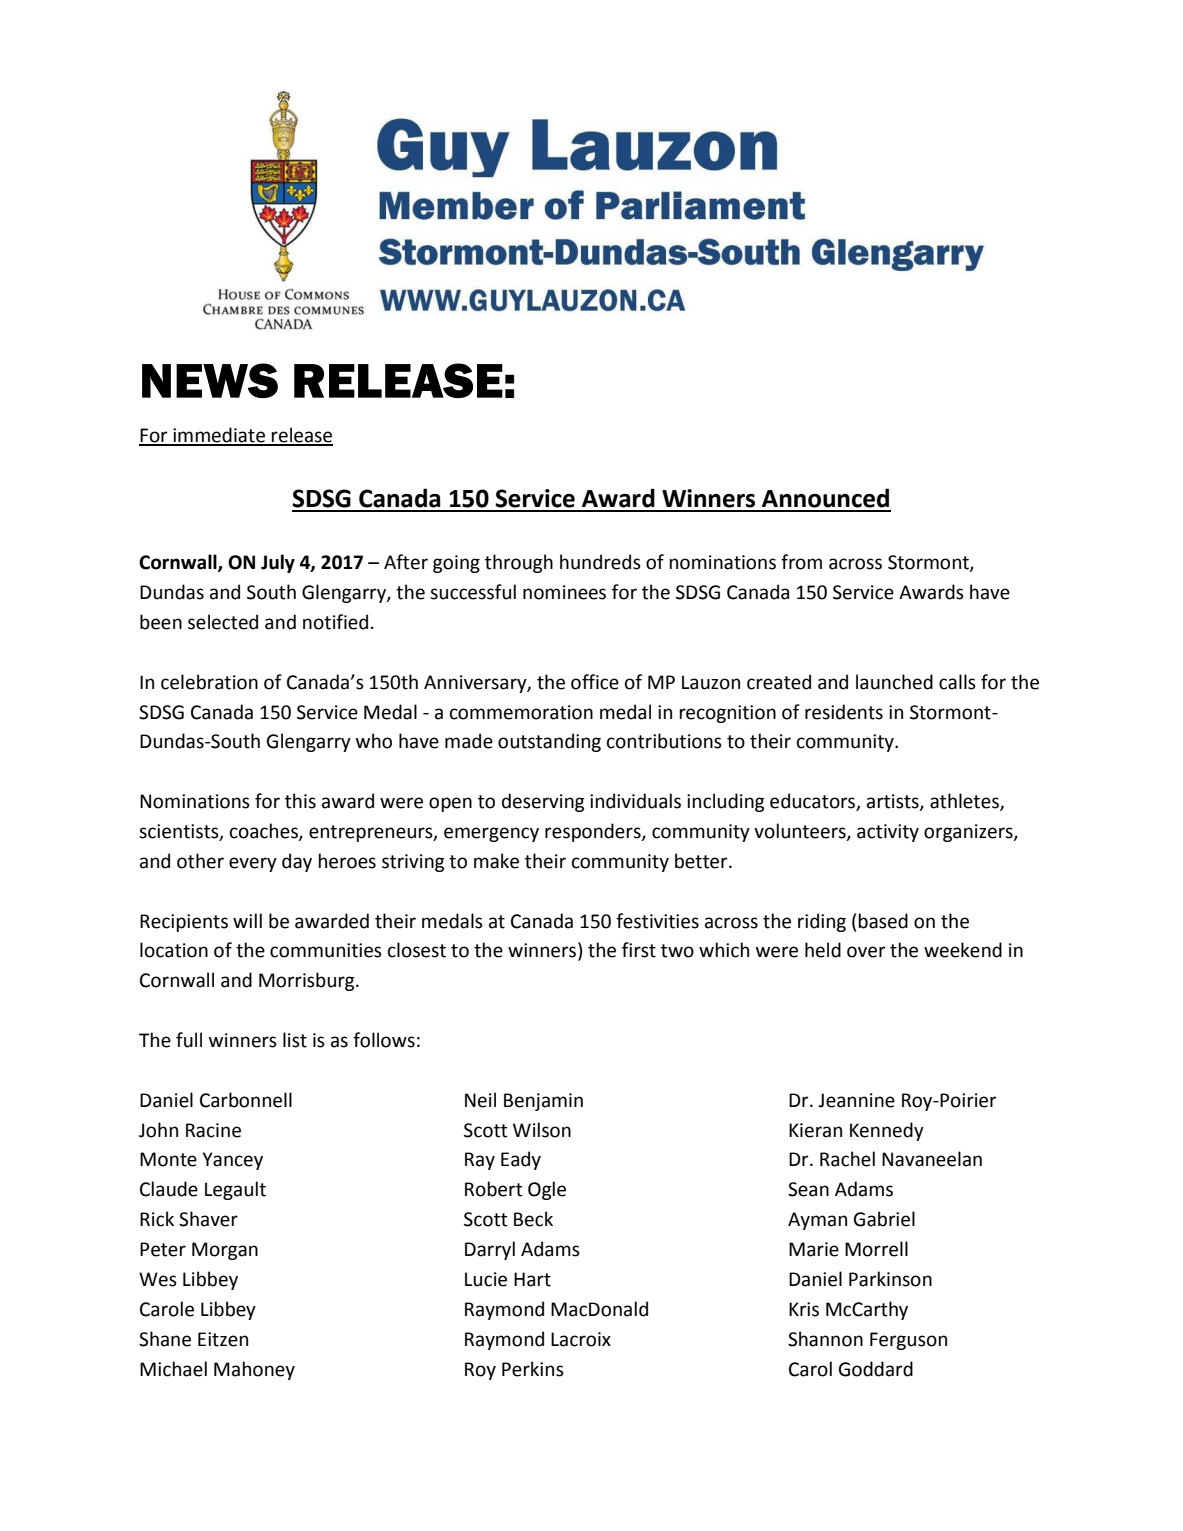 This image has width=1183, height=1531. I want to click on office, so click(595, 682).
